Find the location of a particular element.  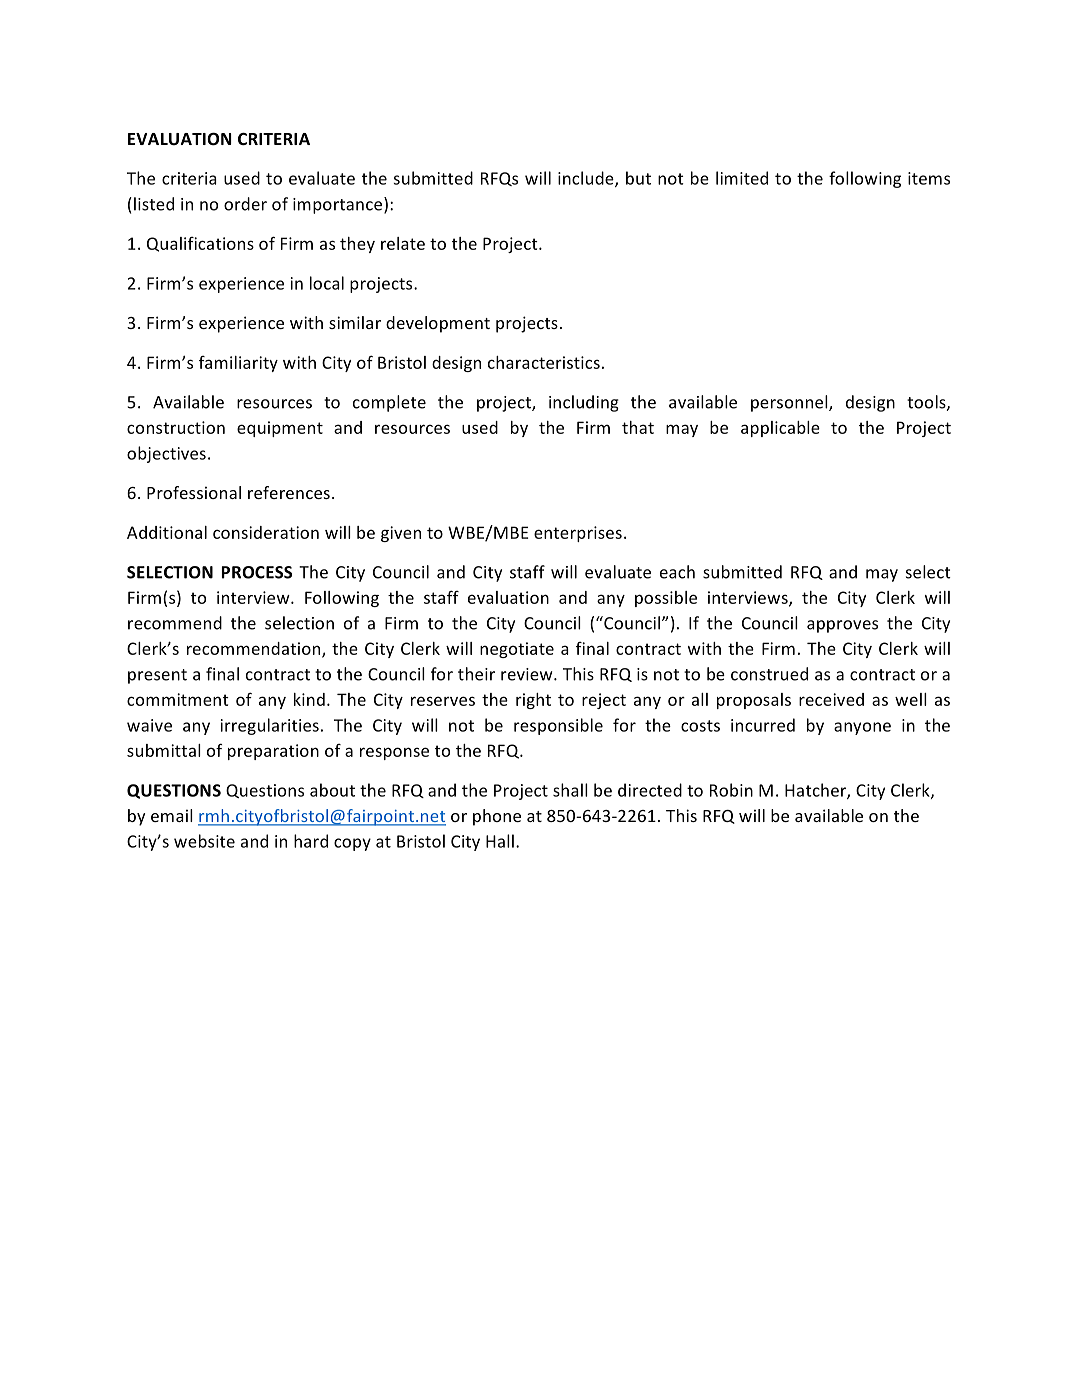

phone is located at coordinates (497, 817).
